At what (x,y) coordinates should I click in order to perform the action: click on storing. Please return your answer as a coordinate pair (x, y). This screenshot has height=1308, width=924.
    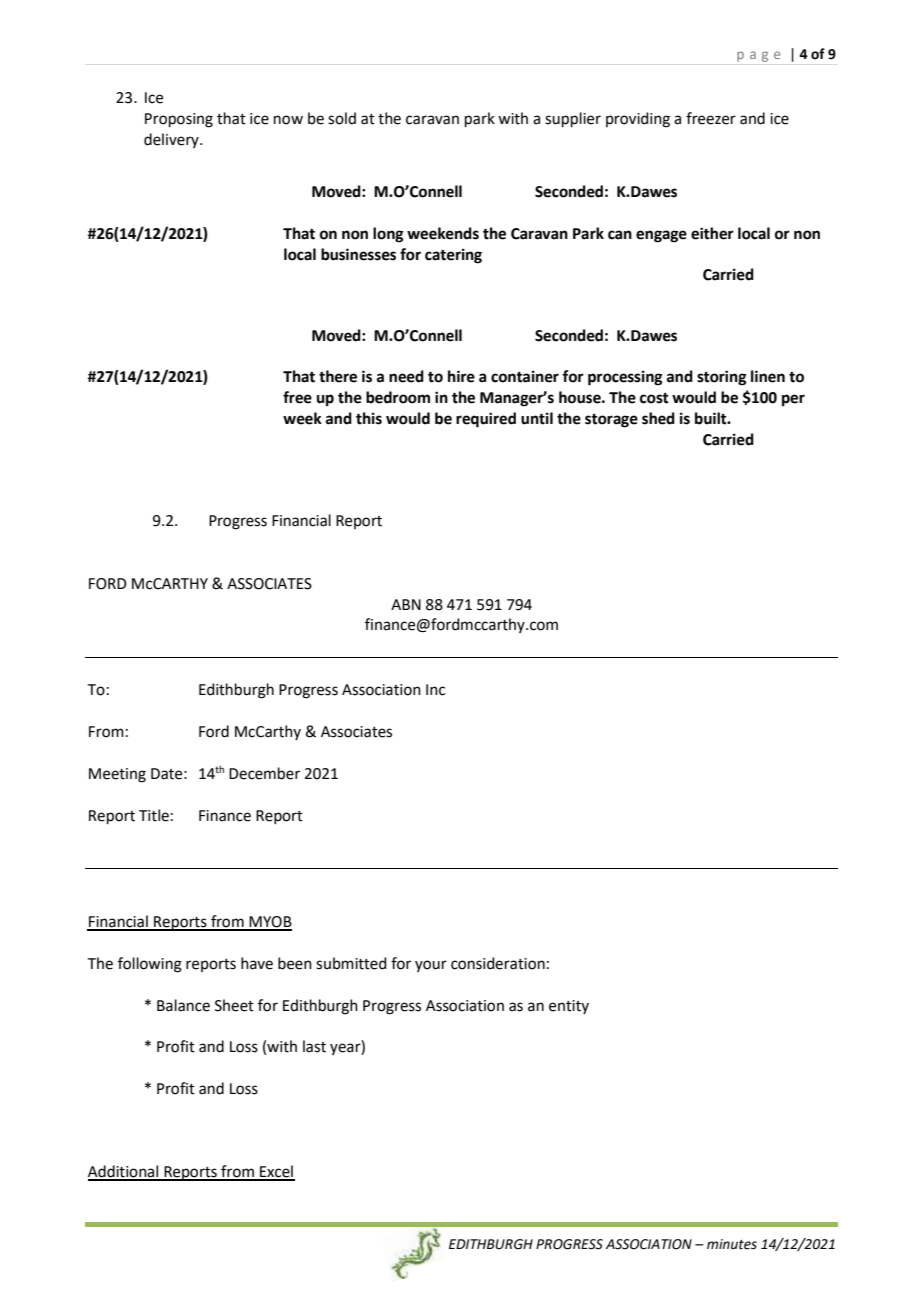
    Looking at the image, I should click on (722, 378).
